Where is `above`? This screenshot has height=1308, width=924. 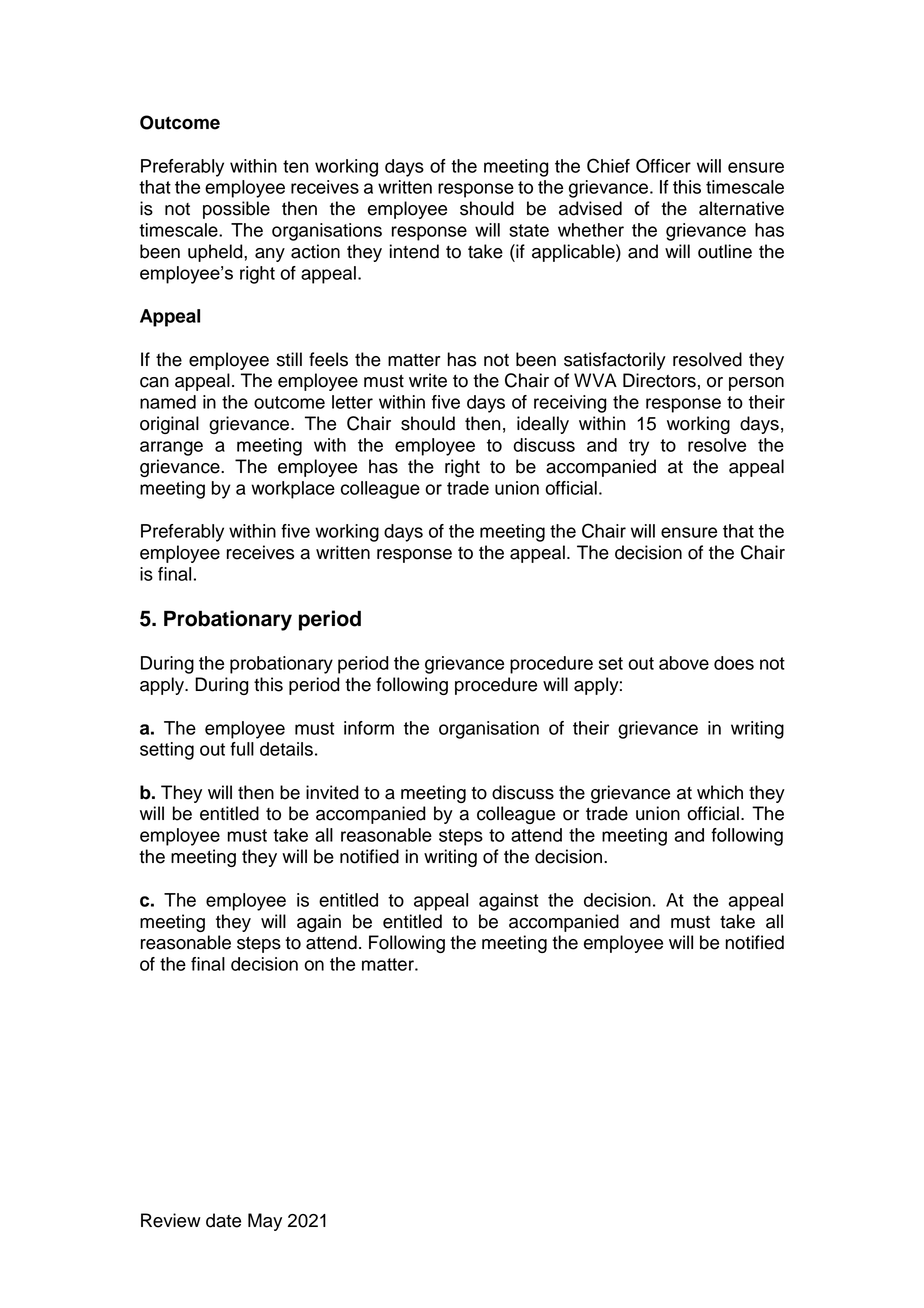
above is located at coordinates (684, 663).
